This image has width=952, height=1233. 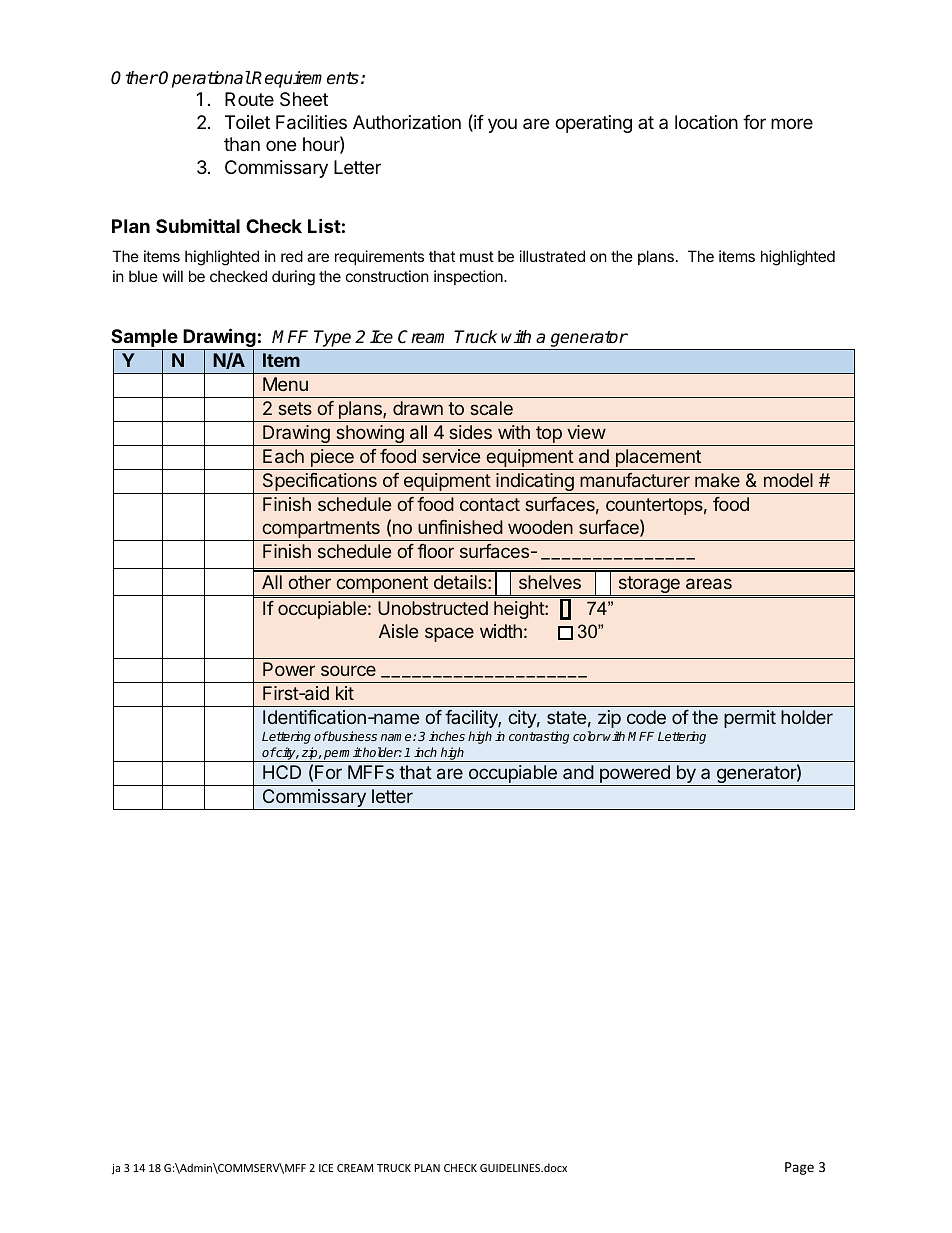 I want to click on areas, so click(x=709, y=583).
